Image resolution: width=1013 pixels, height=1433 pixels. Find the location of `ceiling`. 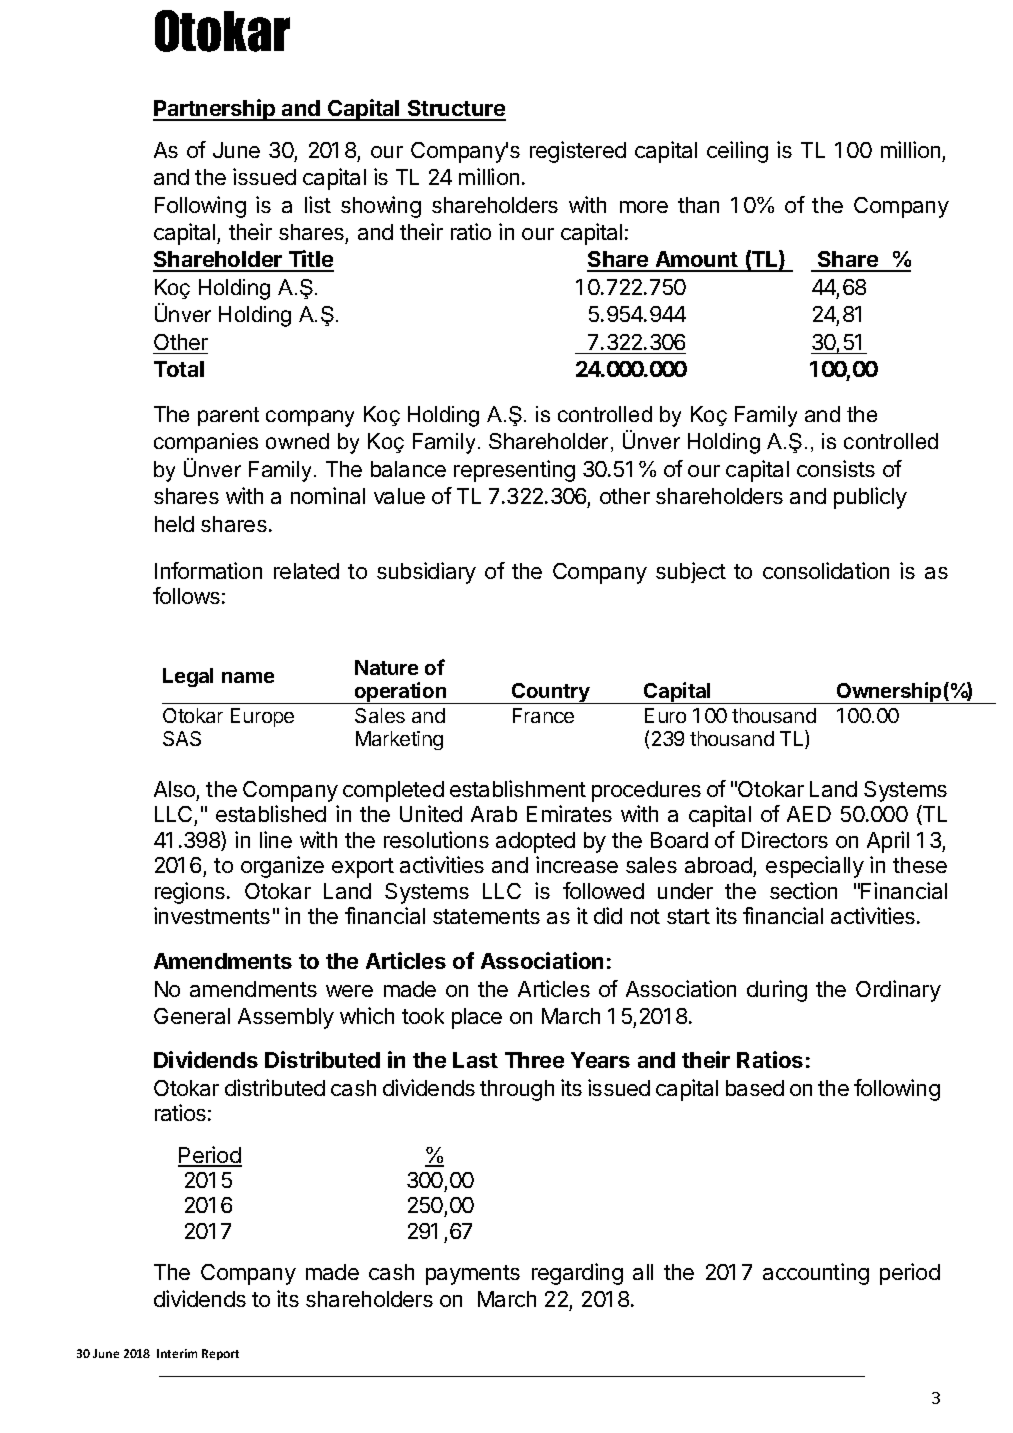

ceiling is located at coordinates (737, 152).
